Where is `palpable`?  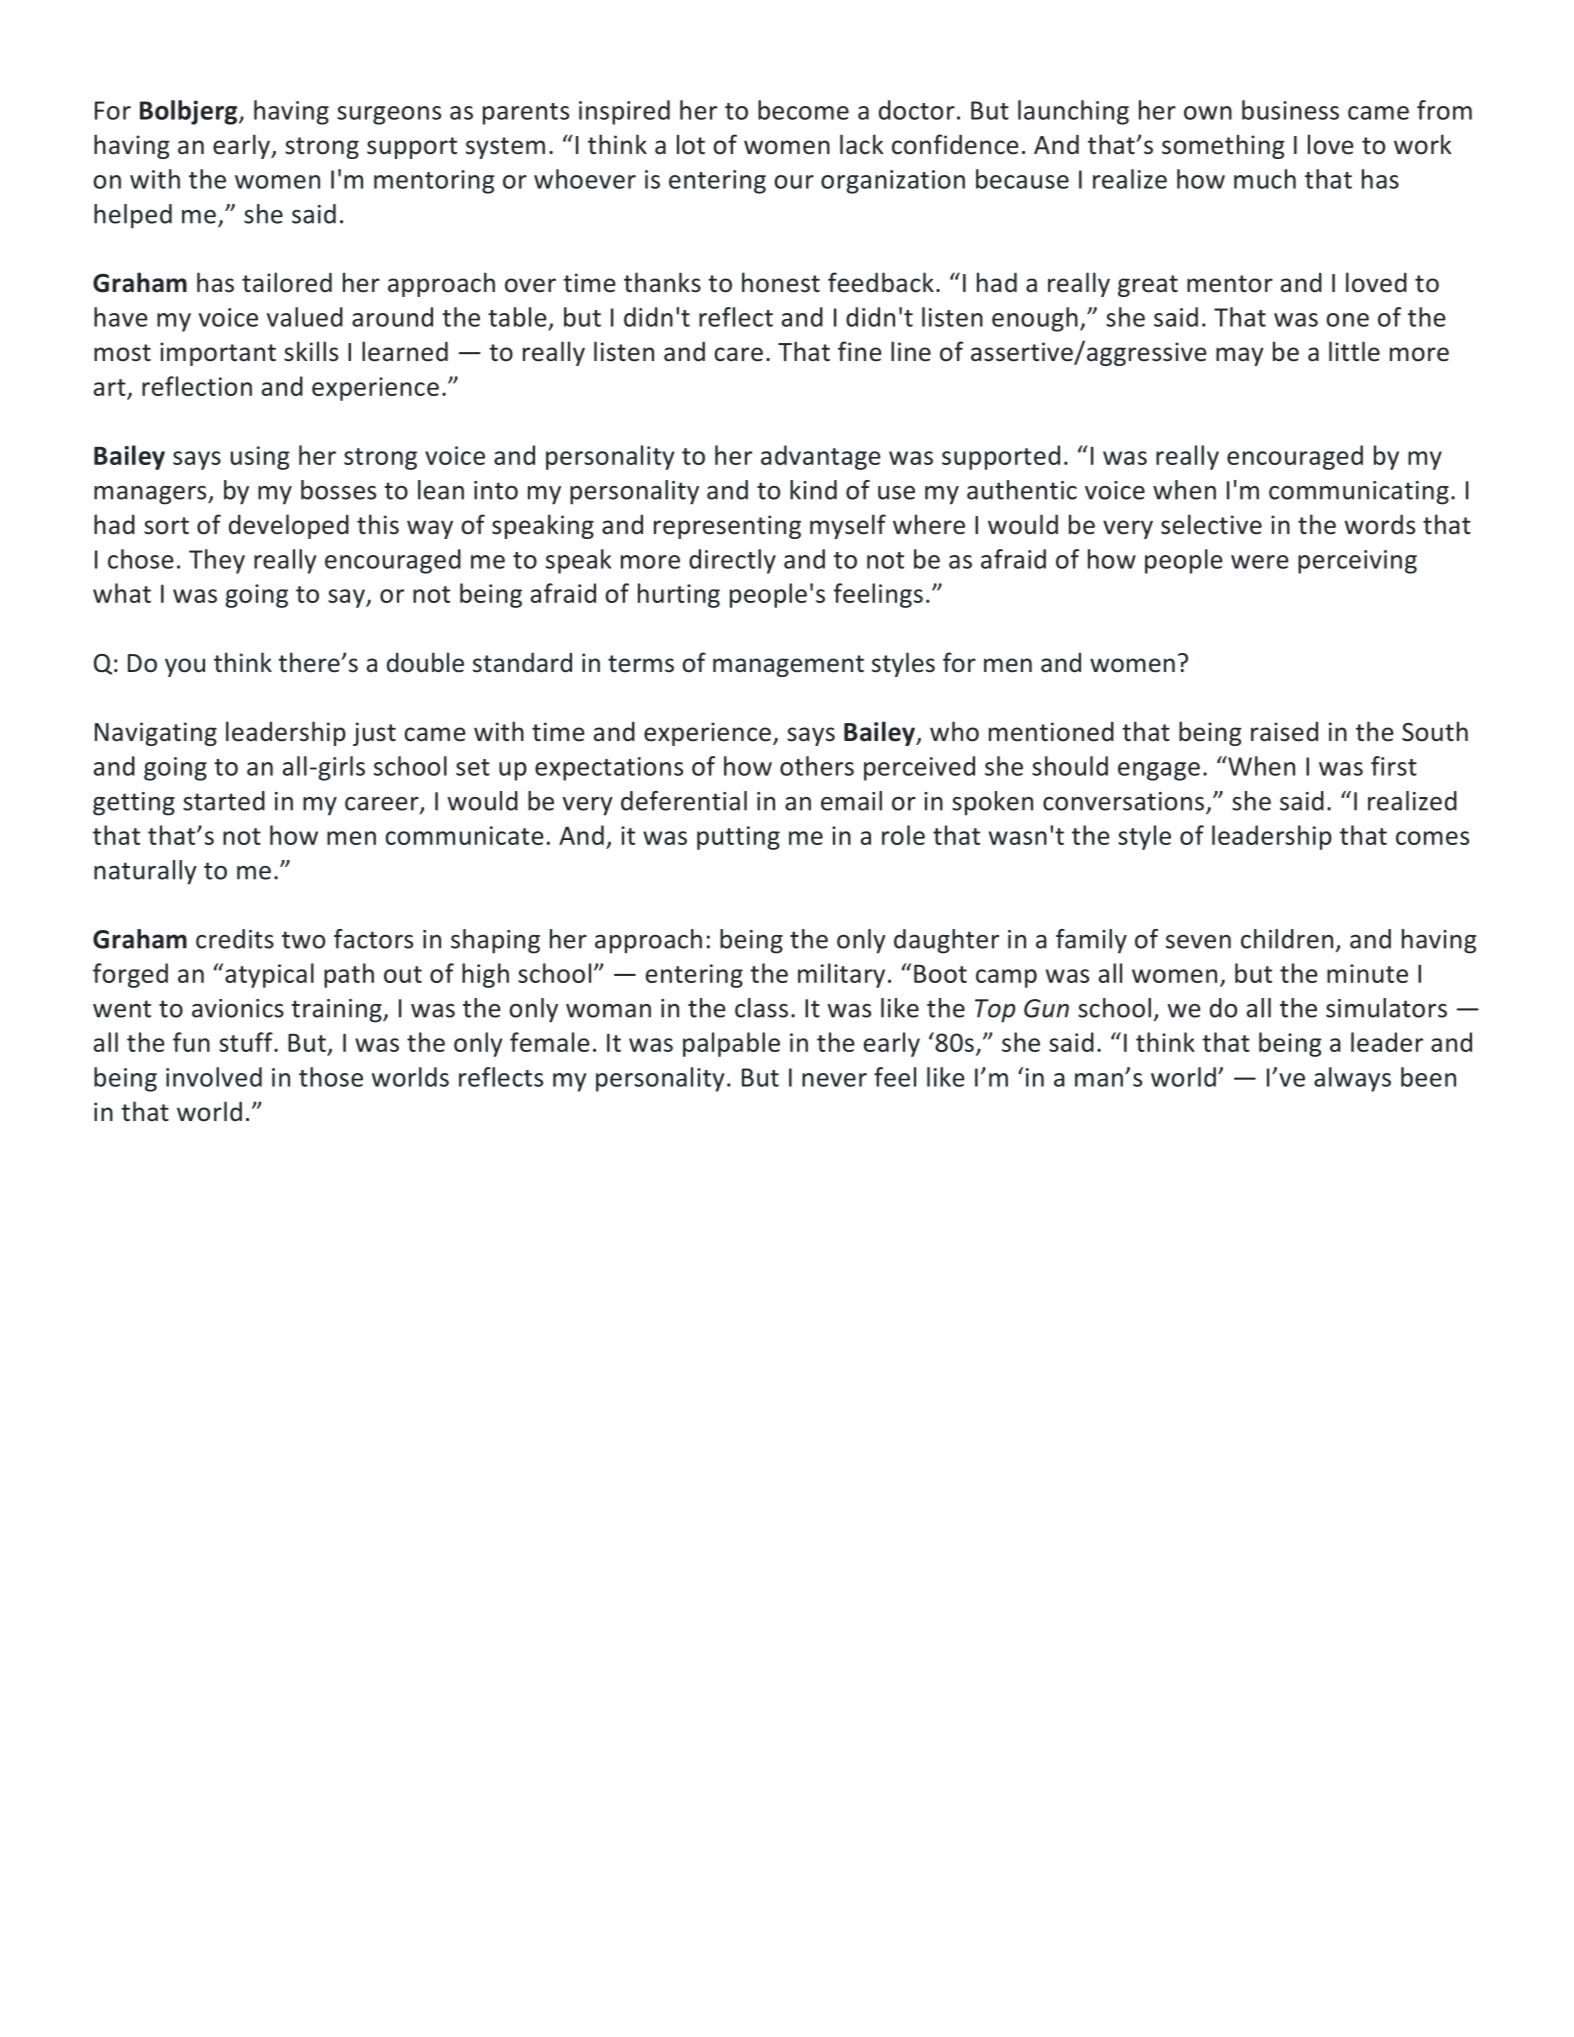 palpable is located at coordinates (731, 1044).
